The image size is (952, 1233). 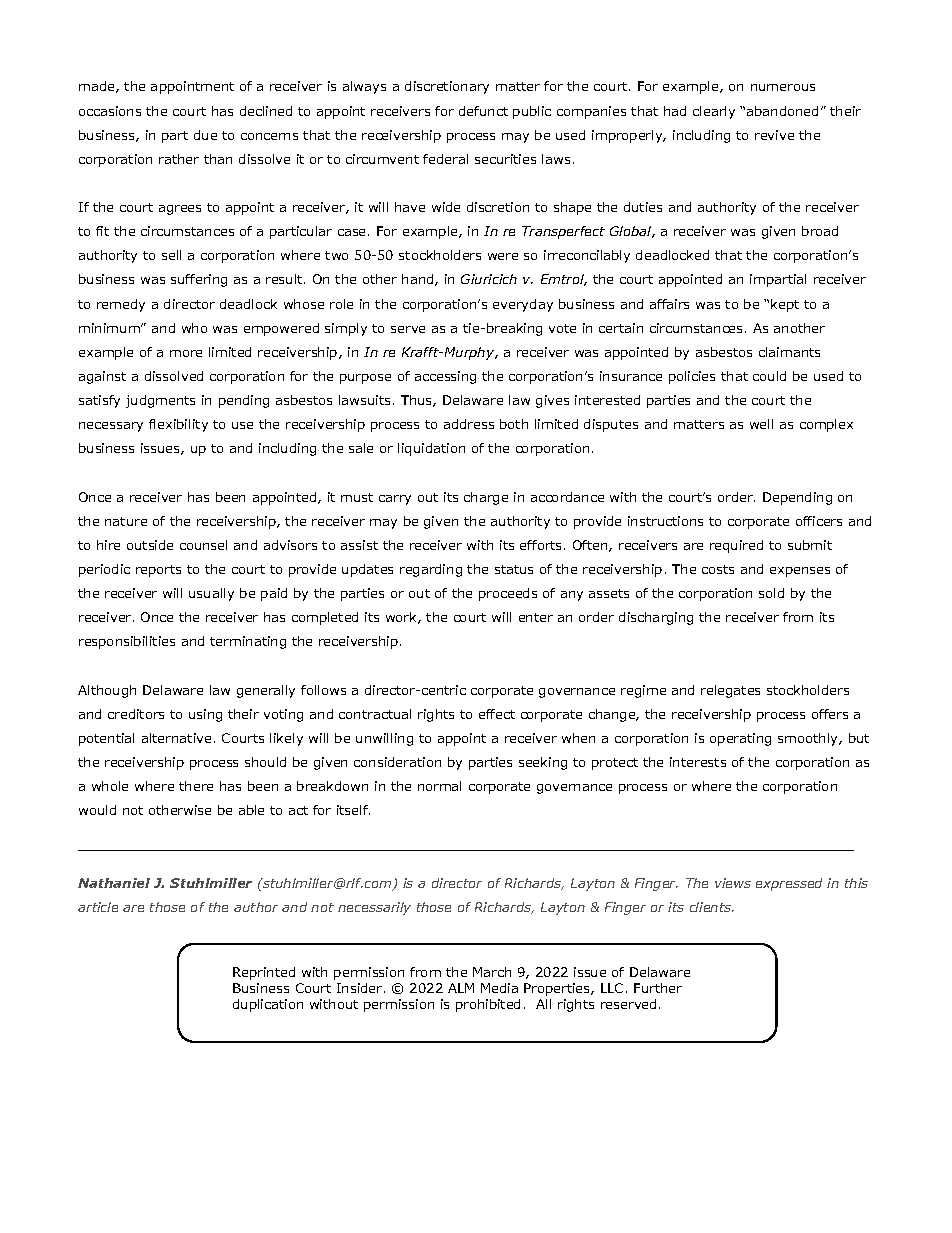 I want to click on required, so click(x=736, y=546).
